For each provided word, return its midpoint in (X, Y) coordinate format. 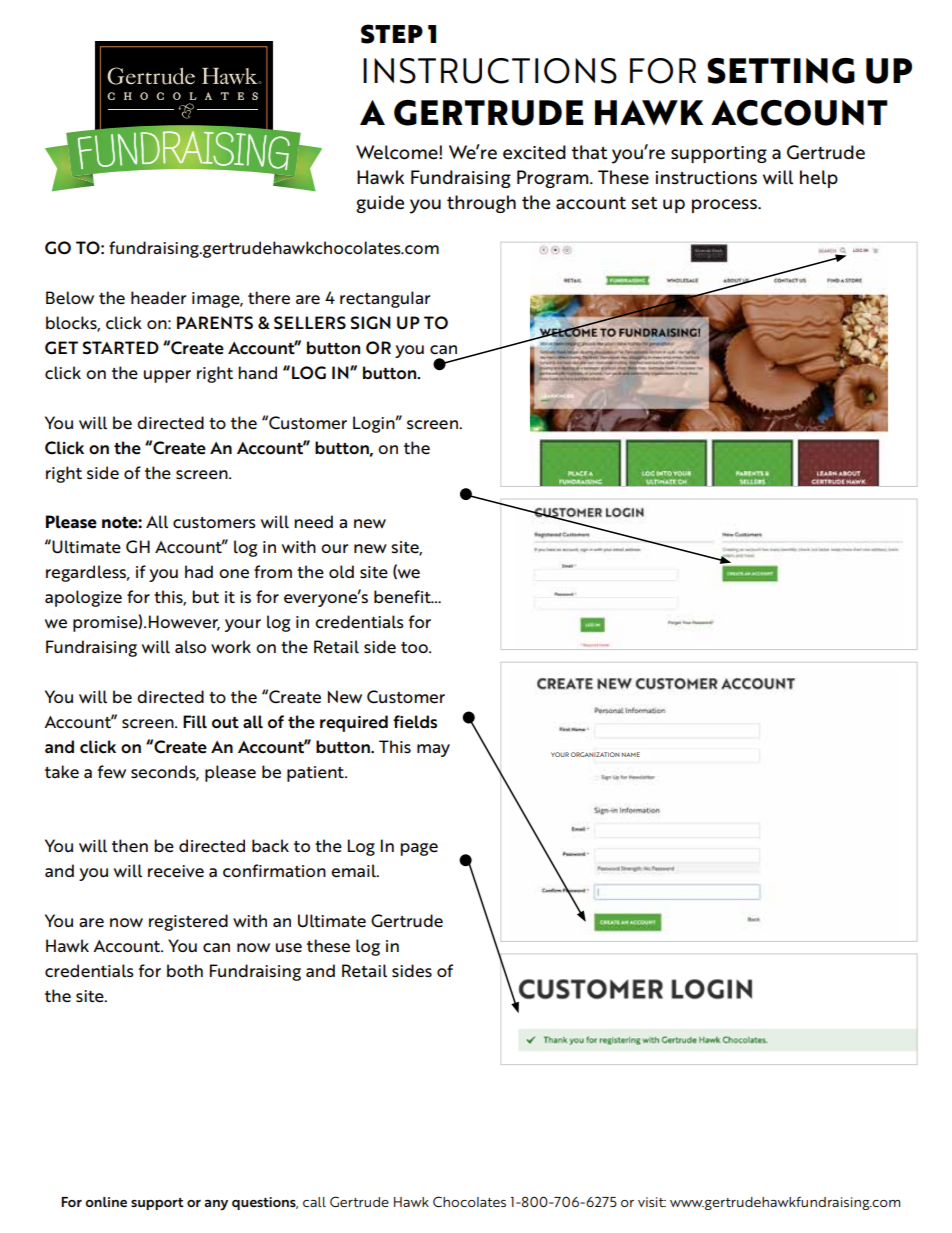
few (112, 772)
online (106, 1202)
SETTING (781, 71)
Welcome (398, 152)
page (419, 849)
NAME (631, 754)
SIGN (371, 323)
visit (652, 1202)
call (314, 1202)
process (725, 206)
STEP (392, 34)
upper (167, 376)
